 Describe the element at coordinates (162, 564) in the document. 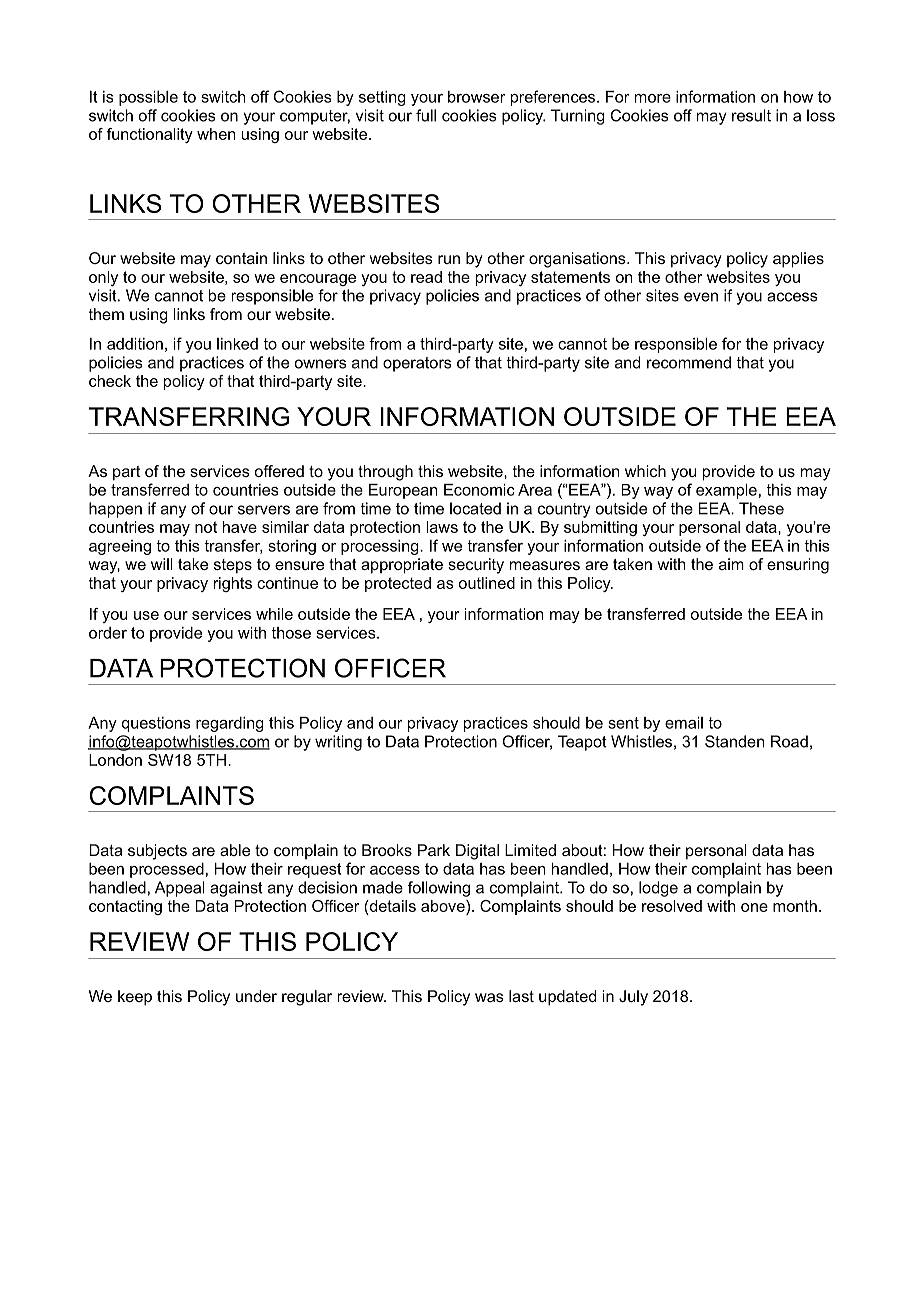

I see `will` at that location.
